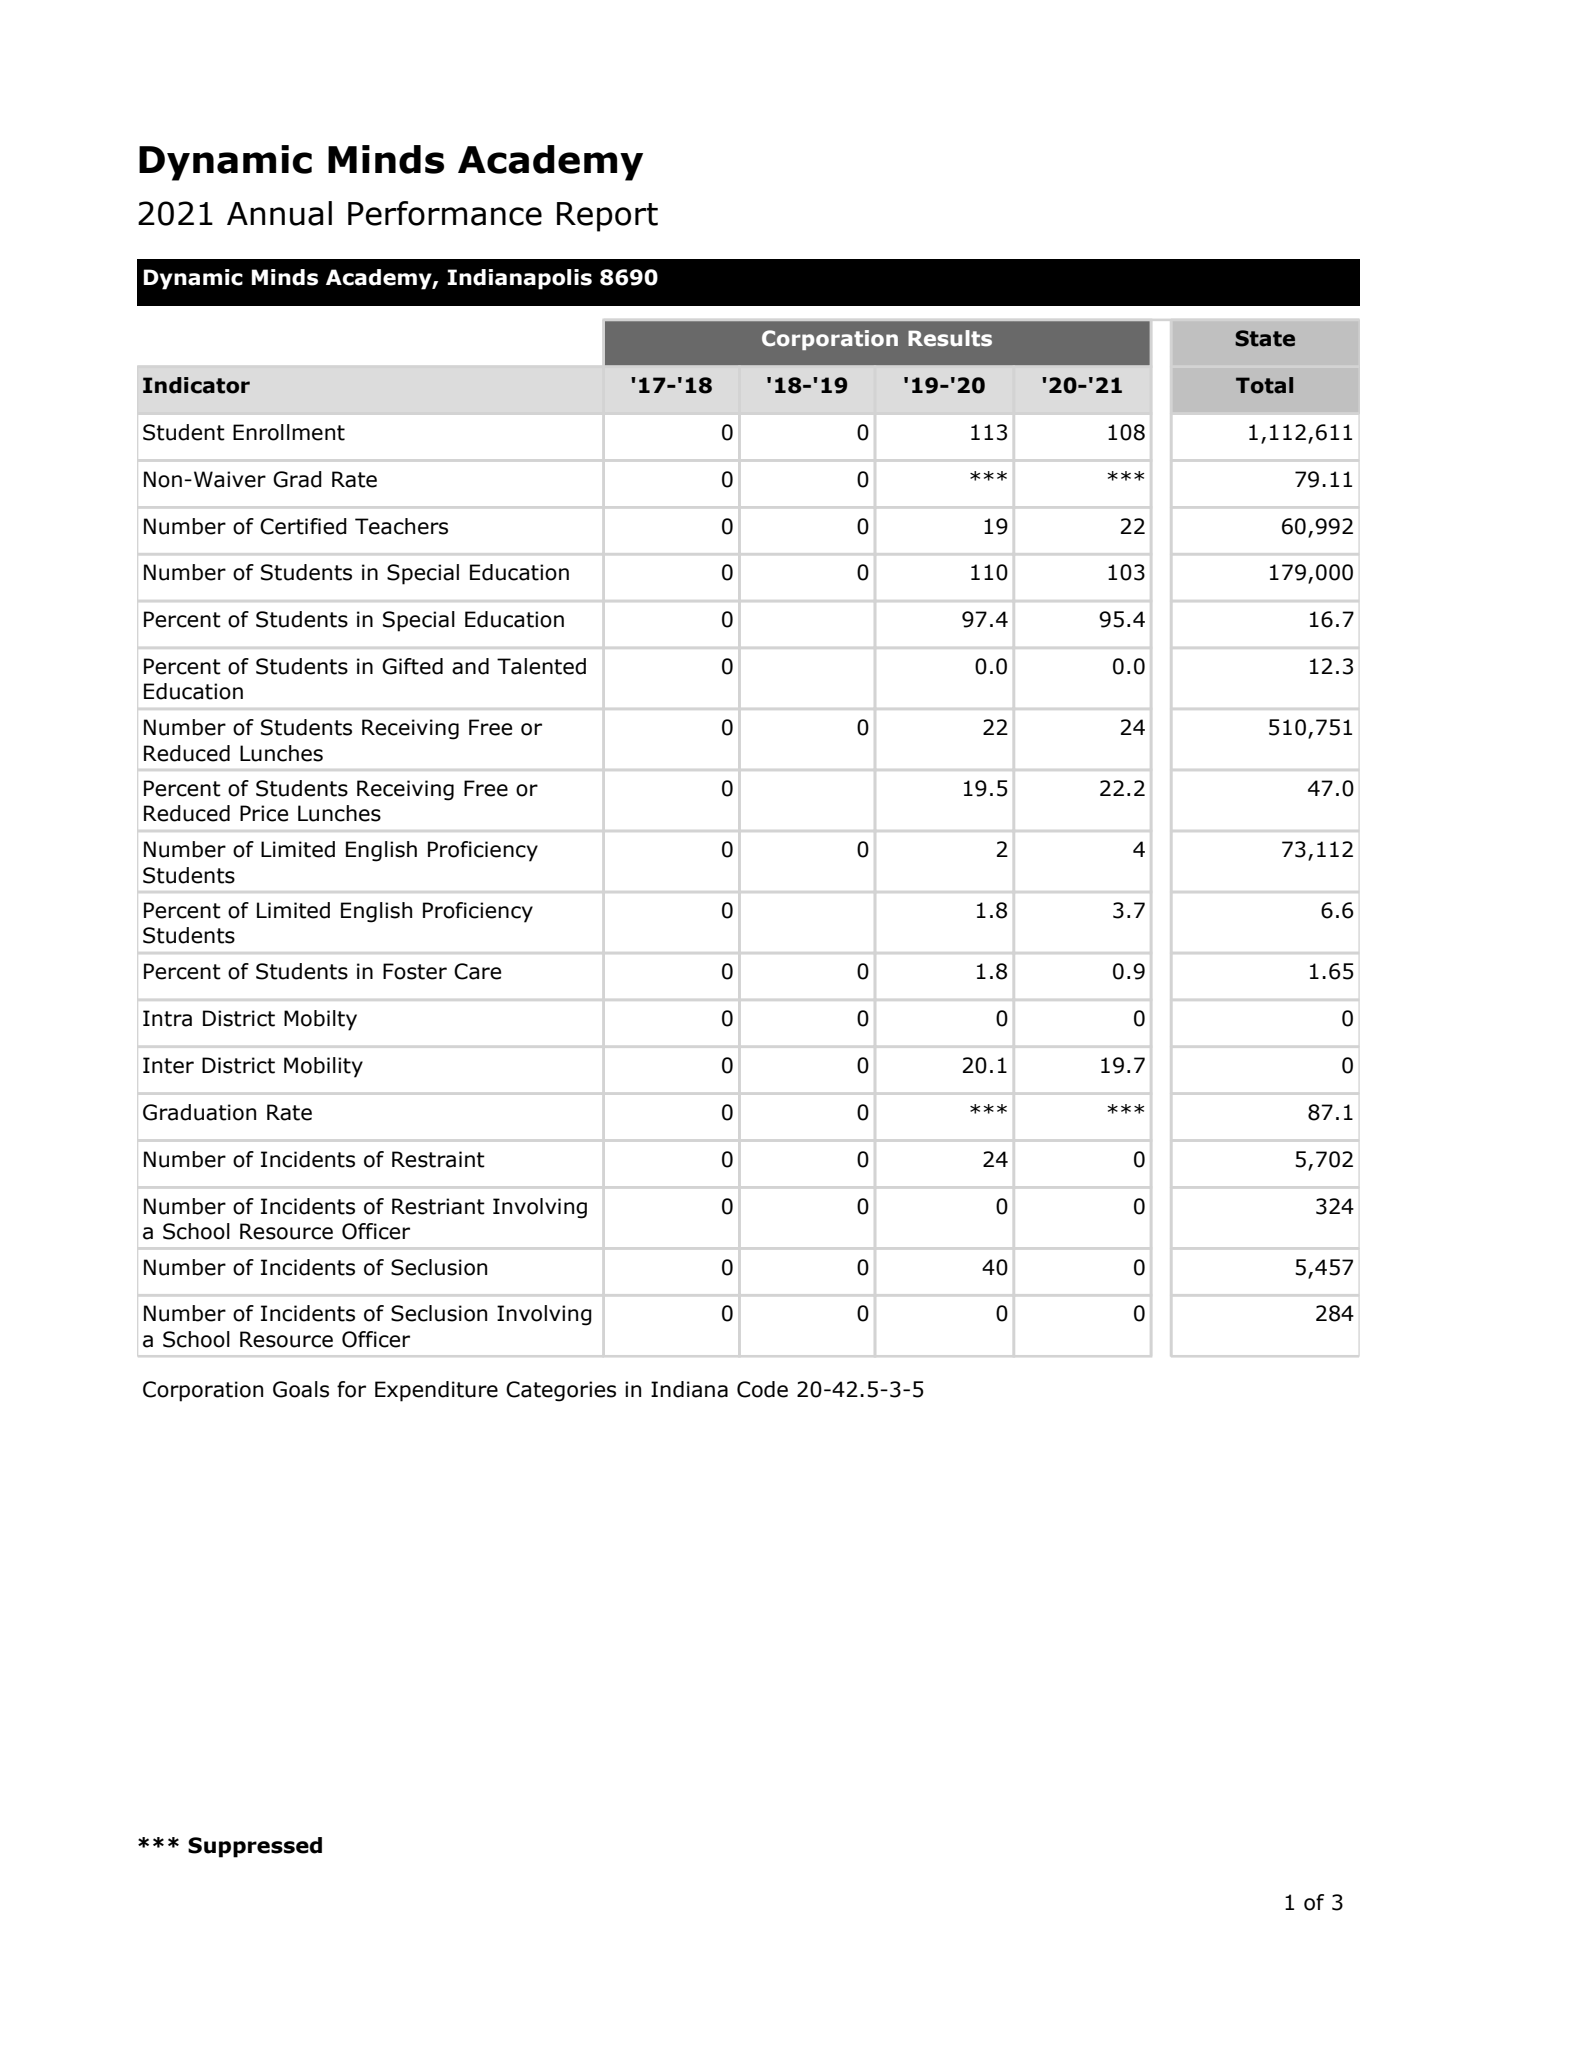  Describe the element at coordinates (301, 1389) in the page. I see `Goals` at that location.
